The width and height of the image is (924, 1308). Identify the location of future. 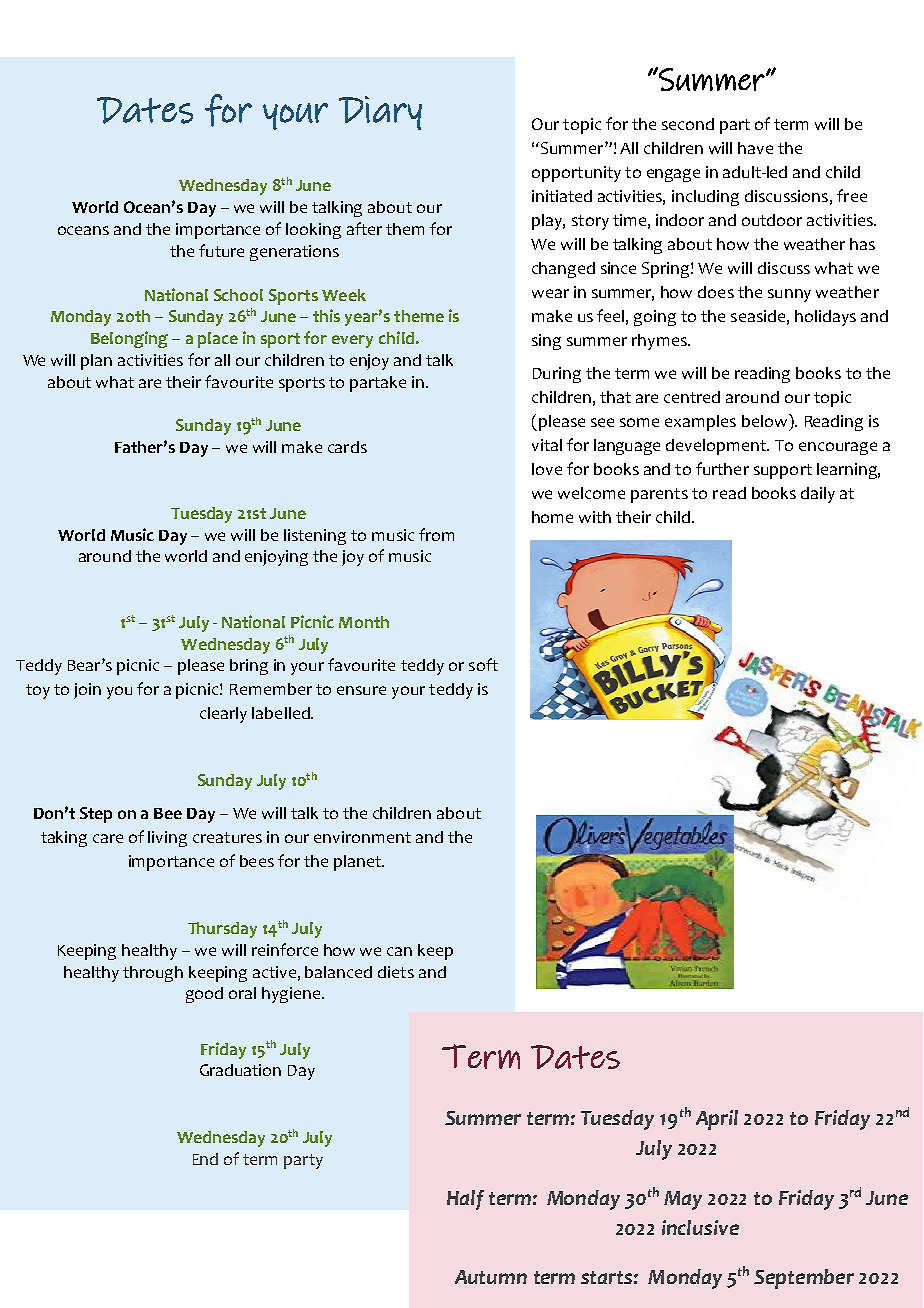
(221, 250).
